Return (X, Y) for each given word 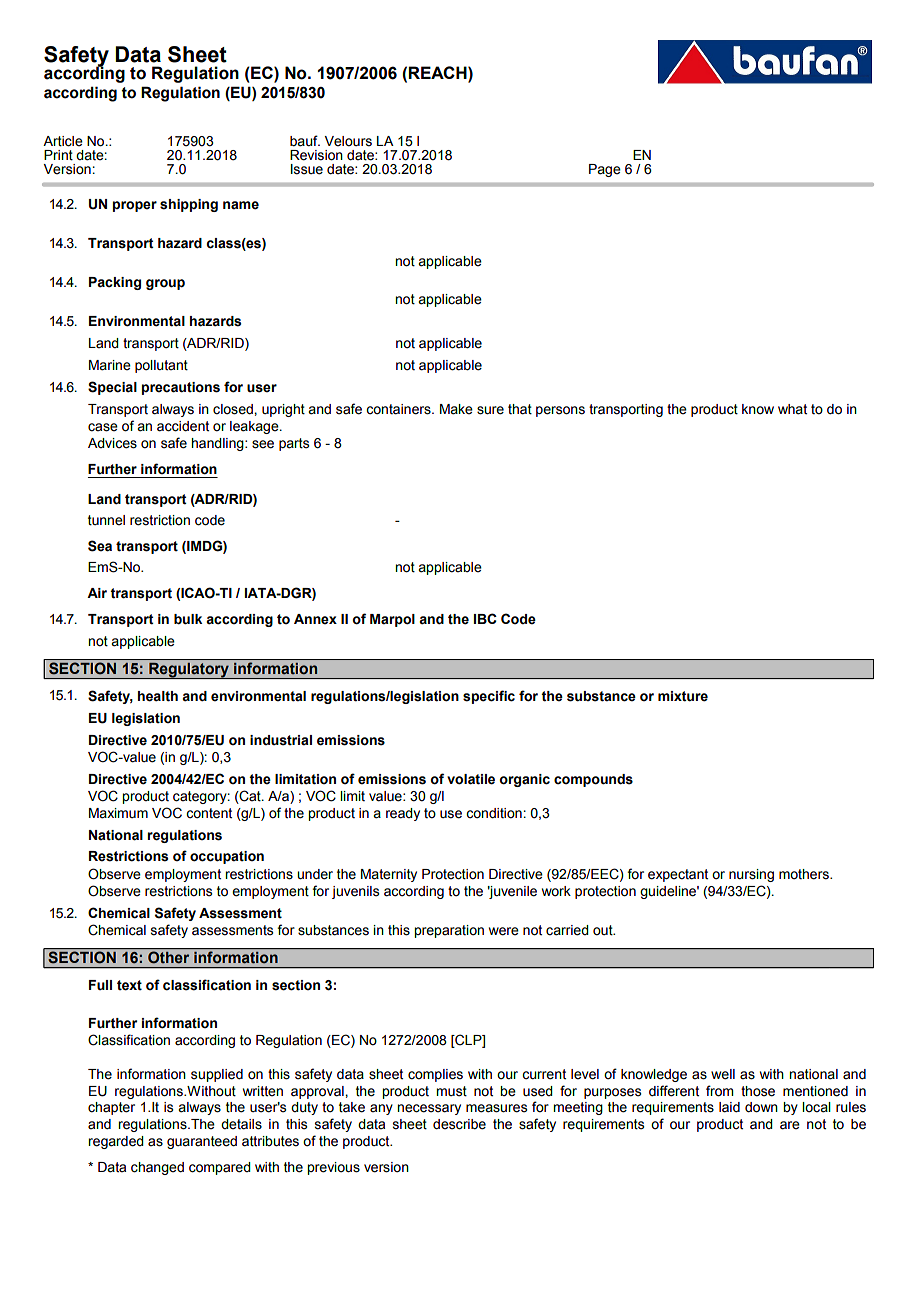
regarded (116, 1142)
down (761, 1107)
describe (459, 1124)
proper (135, 206)
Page (605, 170)
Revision (316, 155)
